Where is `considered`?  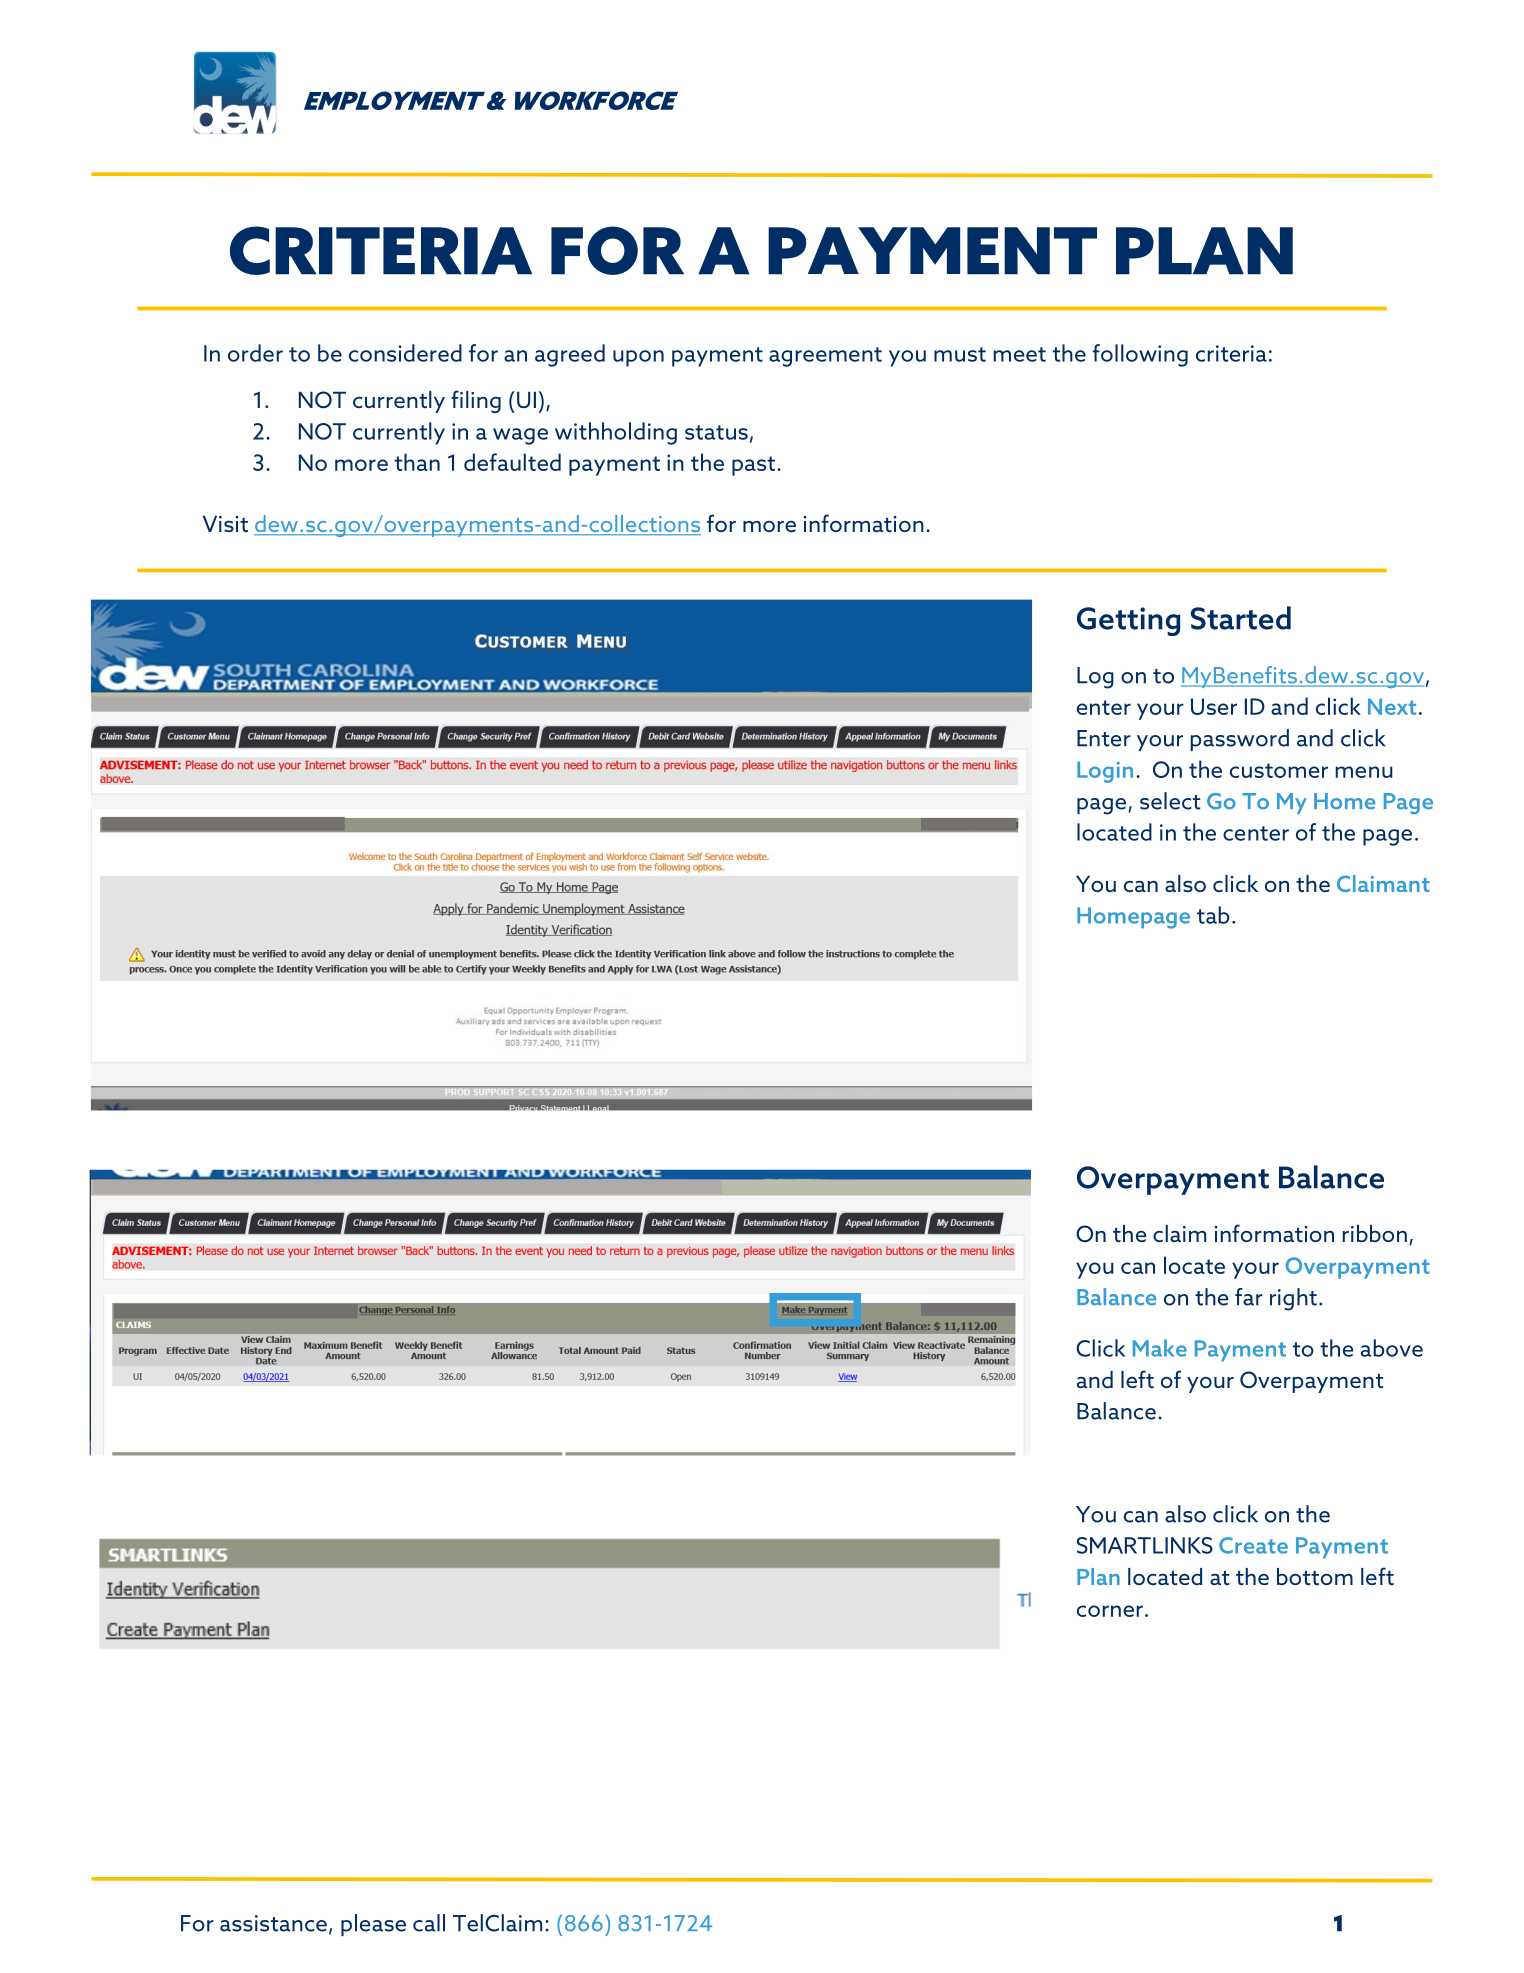
considered is located at coordinates (405, 353).
